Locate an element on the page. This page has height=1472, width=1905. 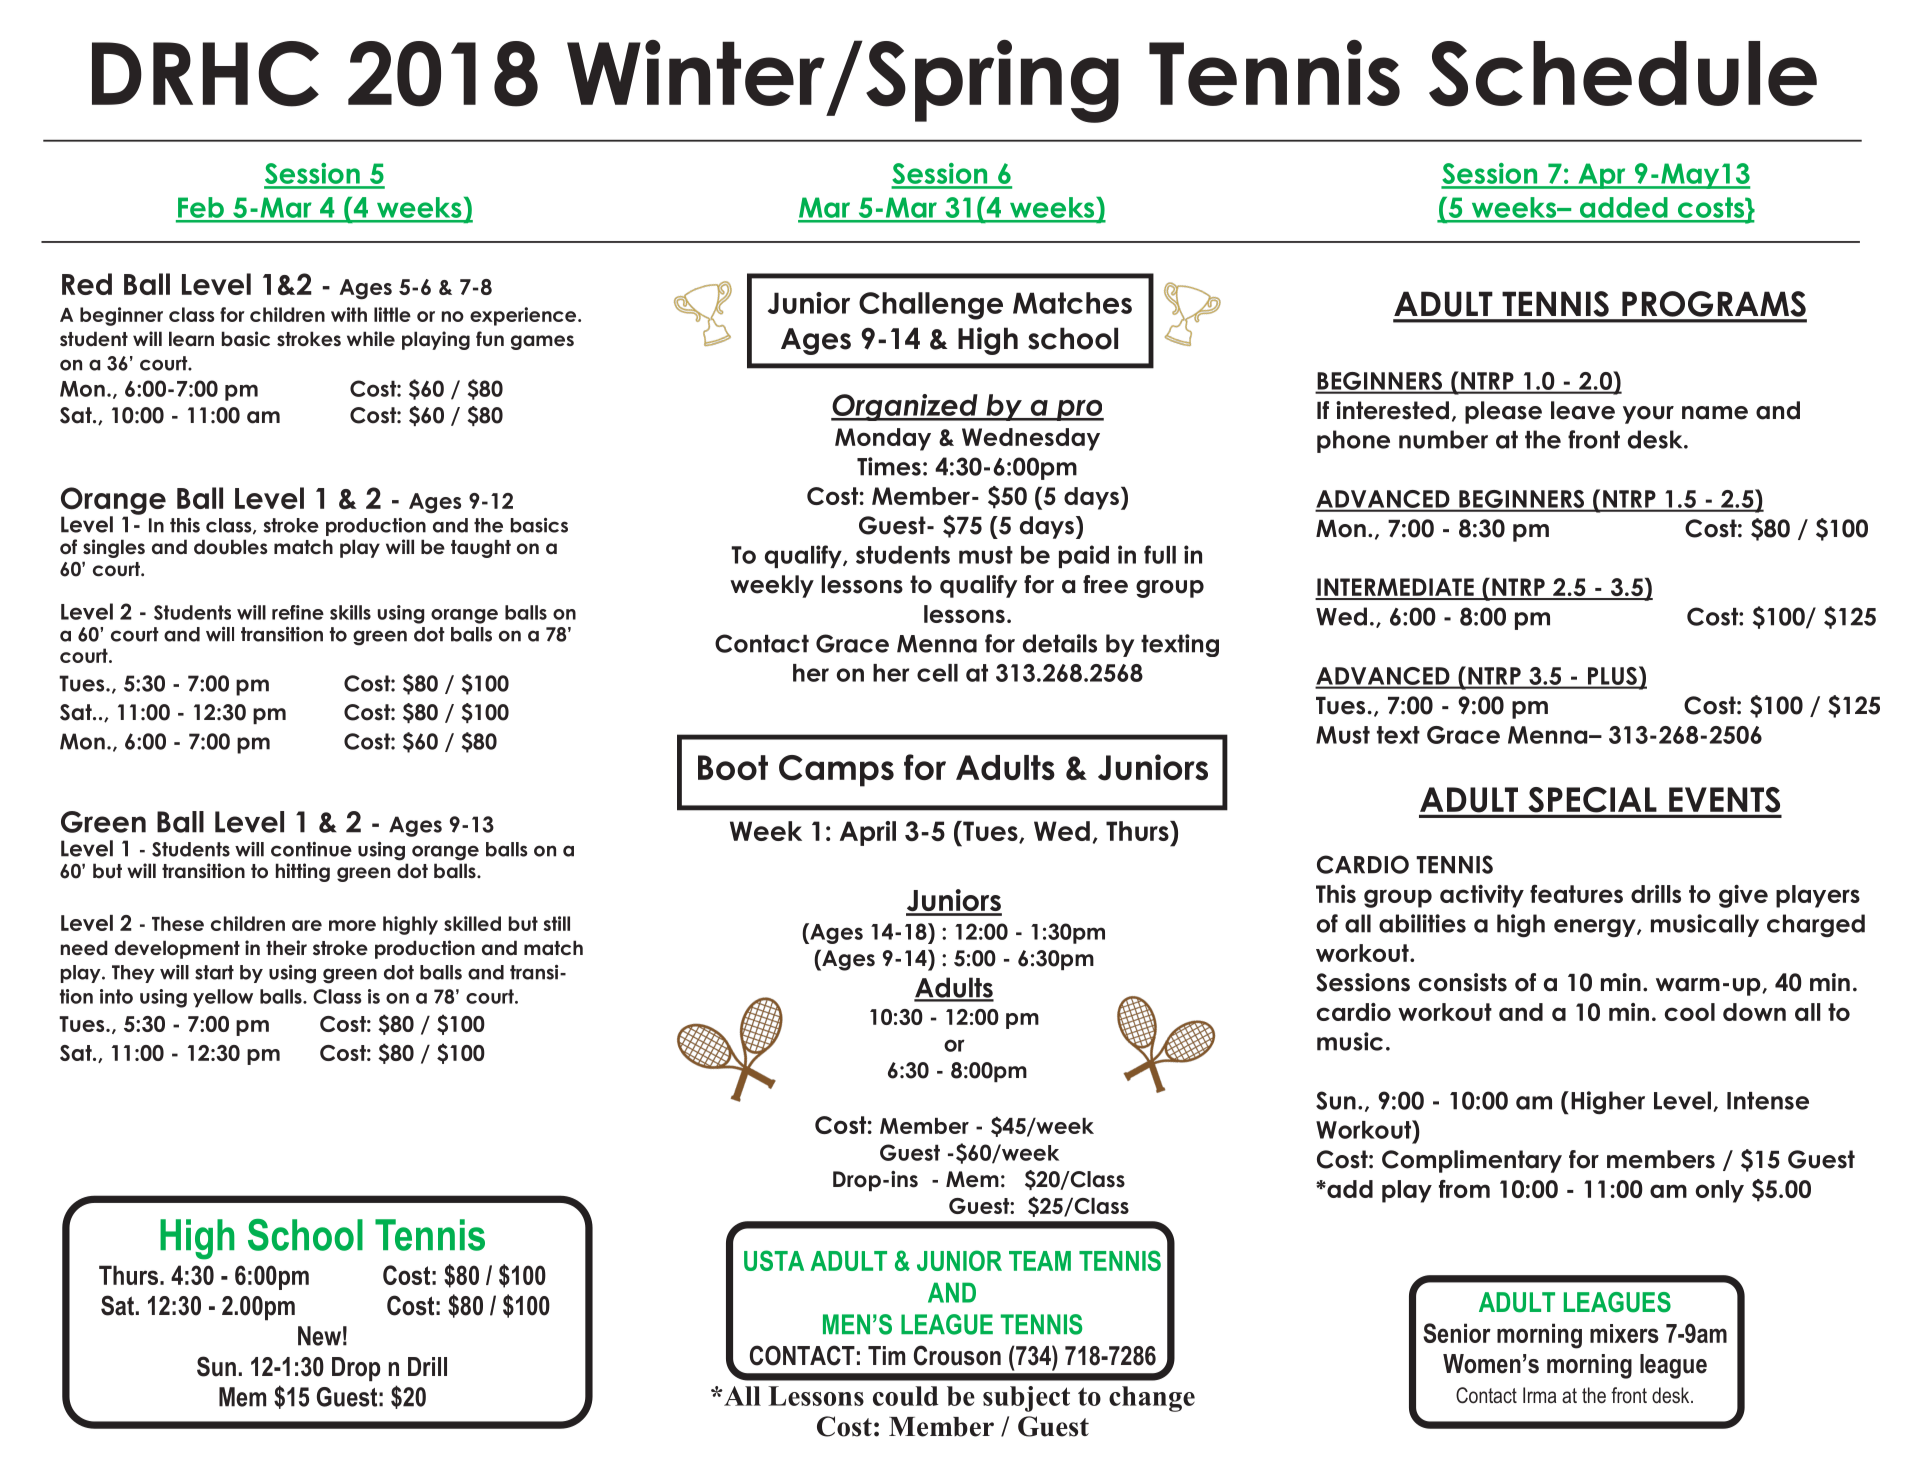
could is located at coordinates (906, 1396).
